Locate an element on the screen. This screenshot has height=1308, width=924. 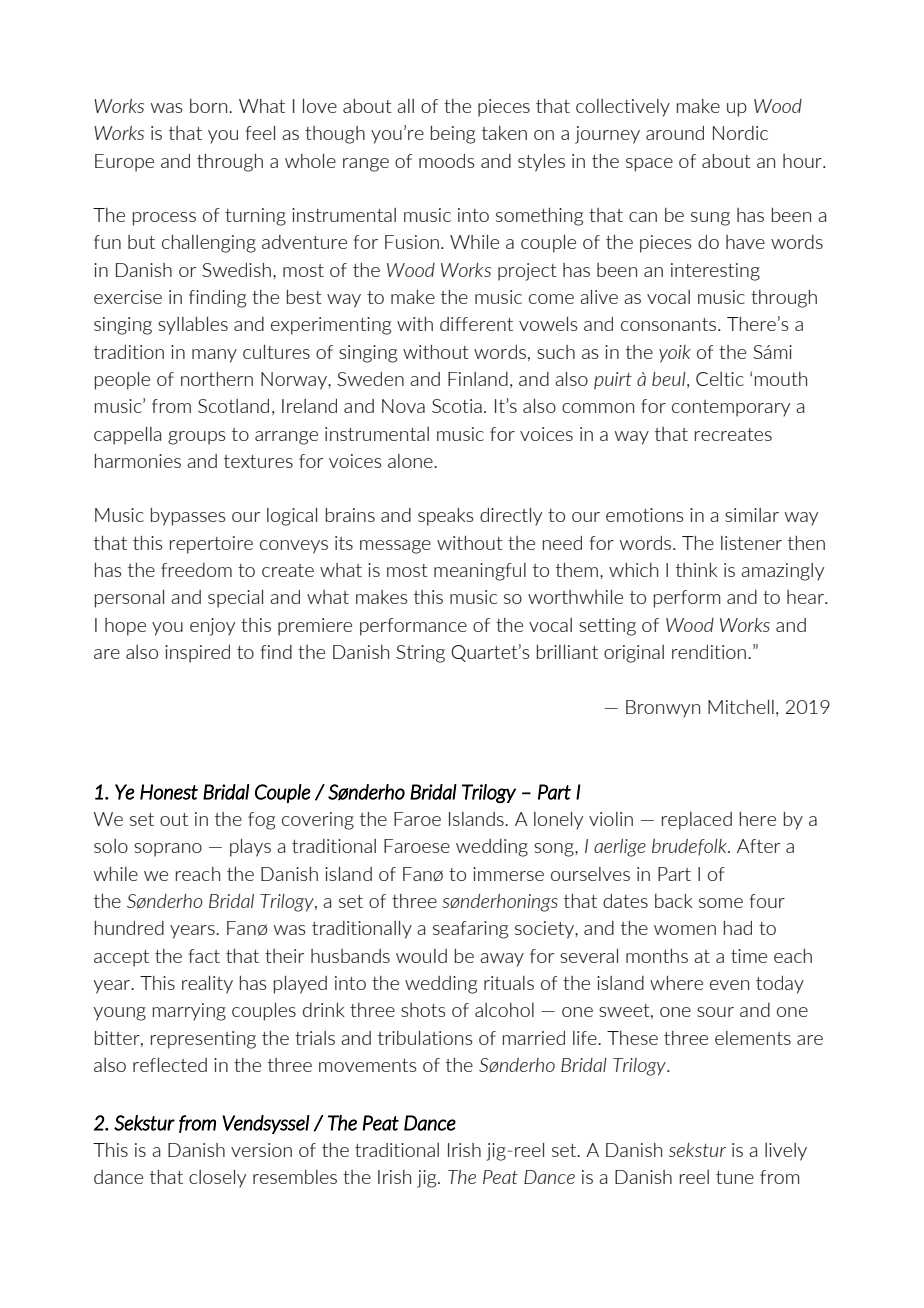
String is located at coordinates (420, 654).
